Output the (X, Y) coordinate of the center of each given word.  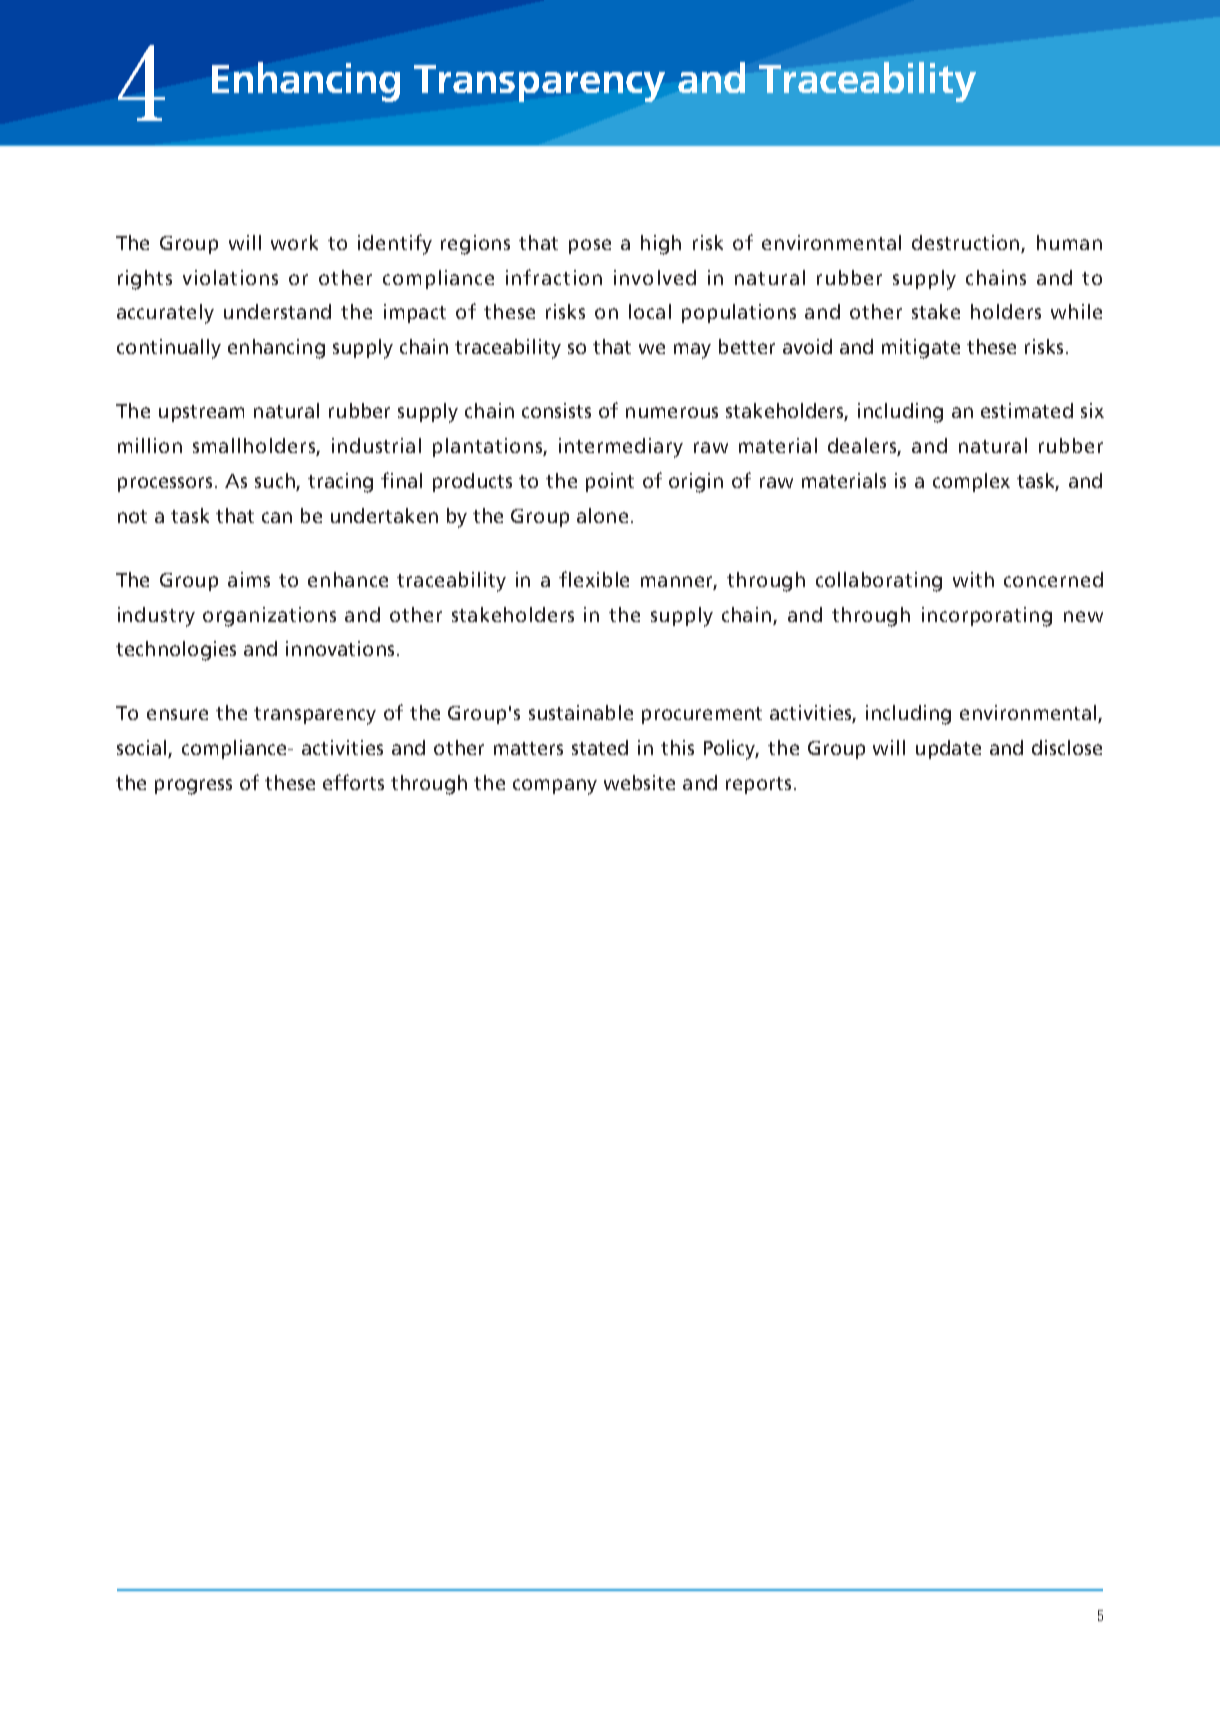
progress (193, 787)
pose (590, 246)
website (639, 782)
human (1069, 242)
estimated (1027, 410)
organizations (269, 617)
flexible (594, 579)
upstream (201, 413)
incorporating (987, 617)
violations (230, 277)
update (948, 749)
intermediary (621, 448)
